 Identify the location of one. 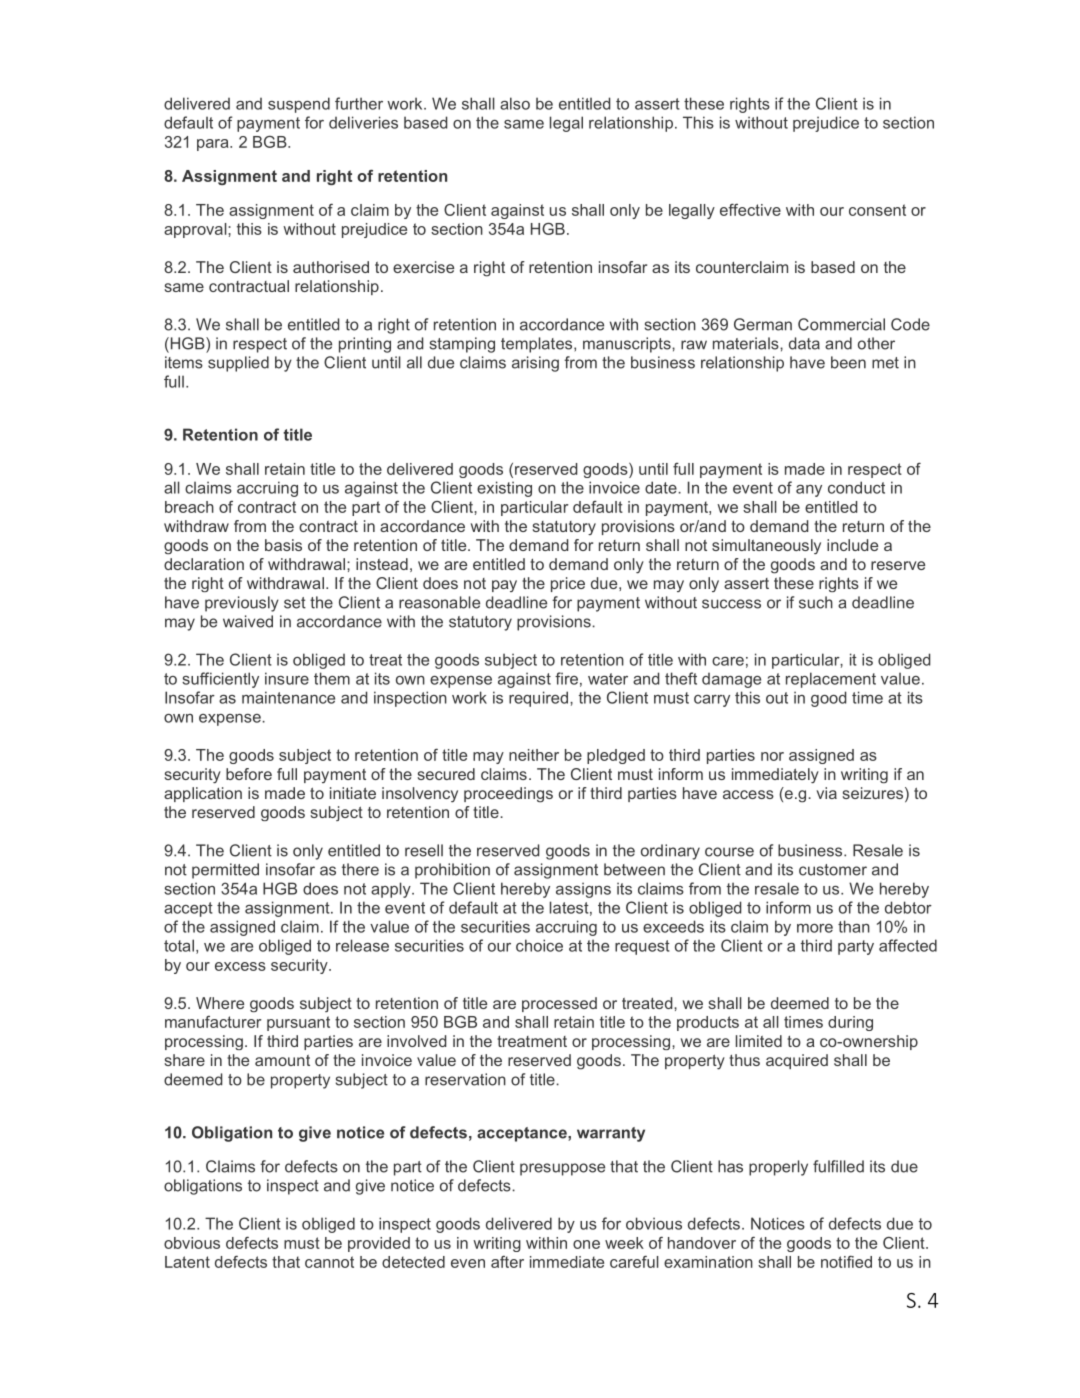
(586, 1244).
